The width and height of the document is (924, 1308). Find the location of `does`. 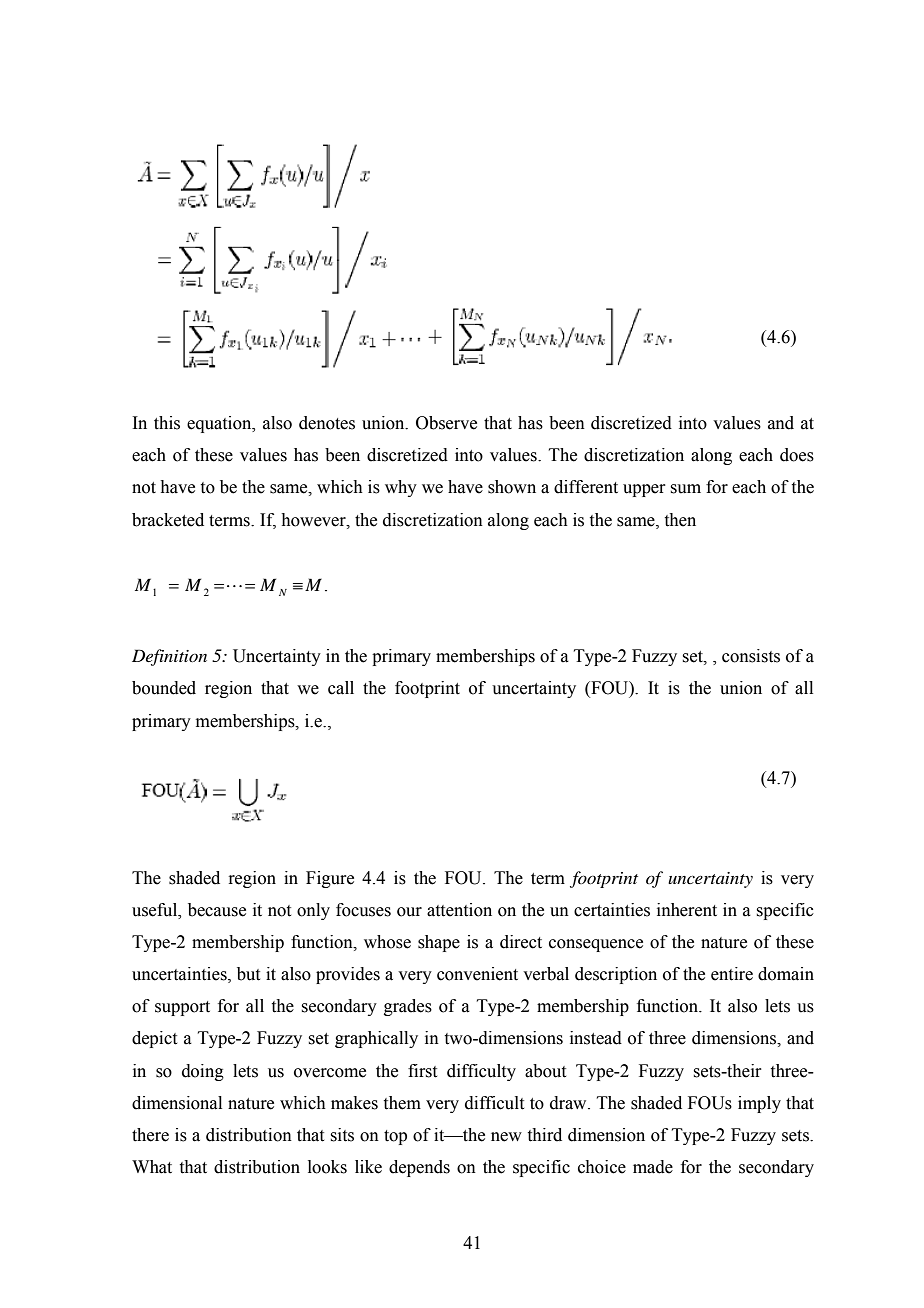

does is located at coordinates (797, 455).
